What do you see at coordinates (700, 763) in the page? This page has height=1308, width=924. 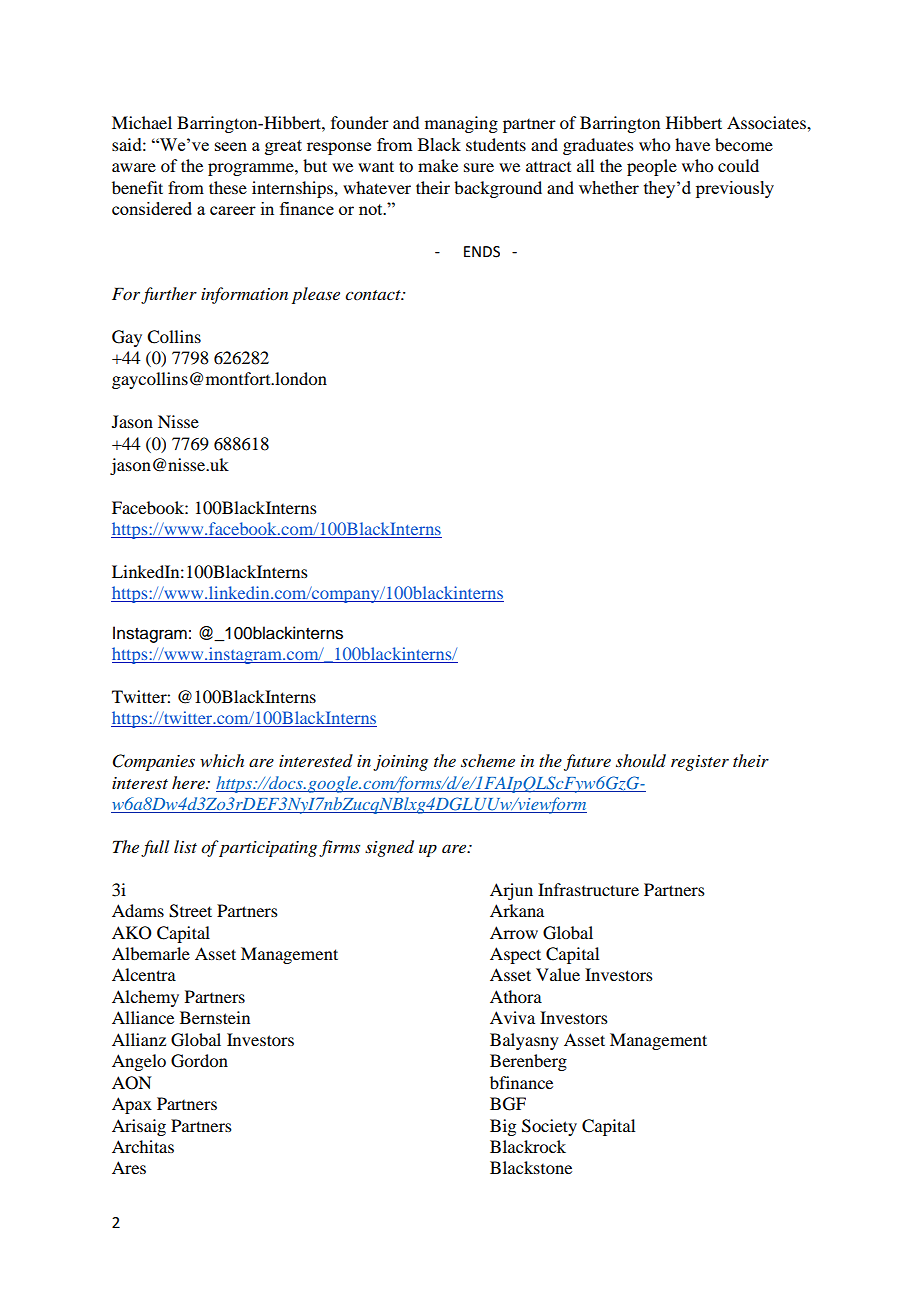 I see `register` at bounding box center [700, 763].
